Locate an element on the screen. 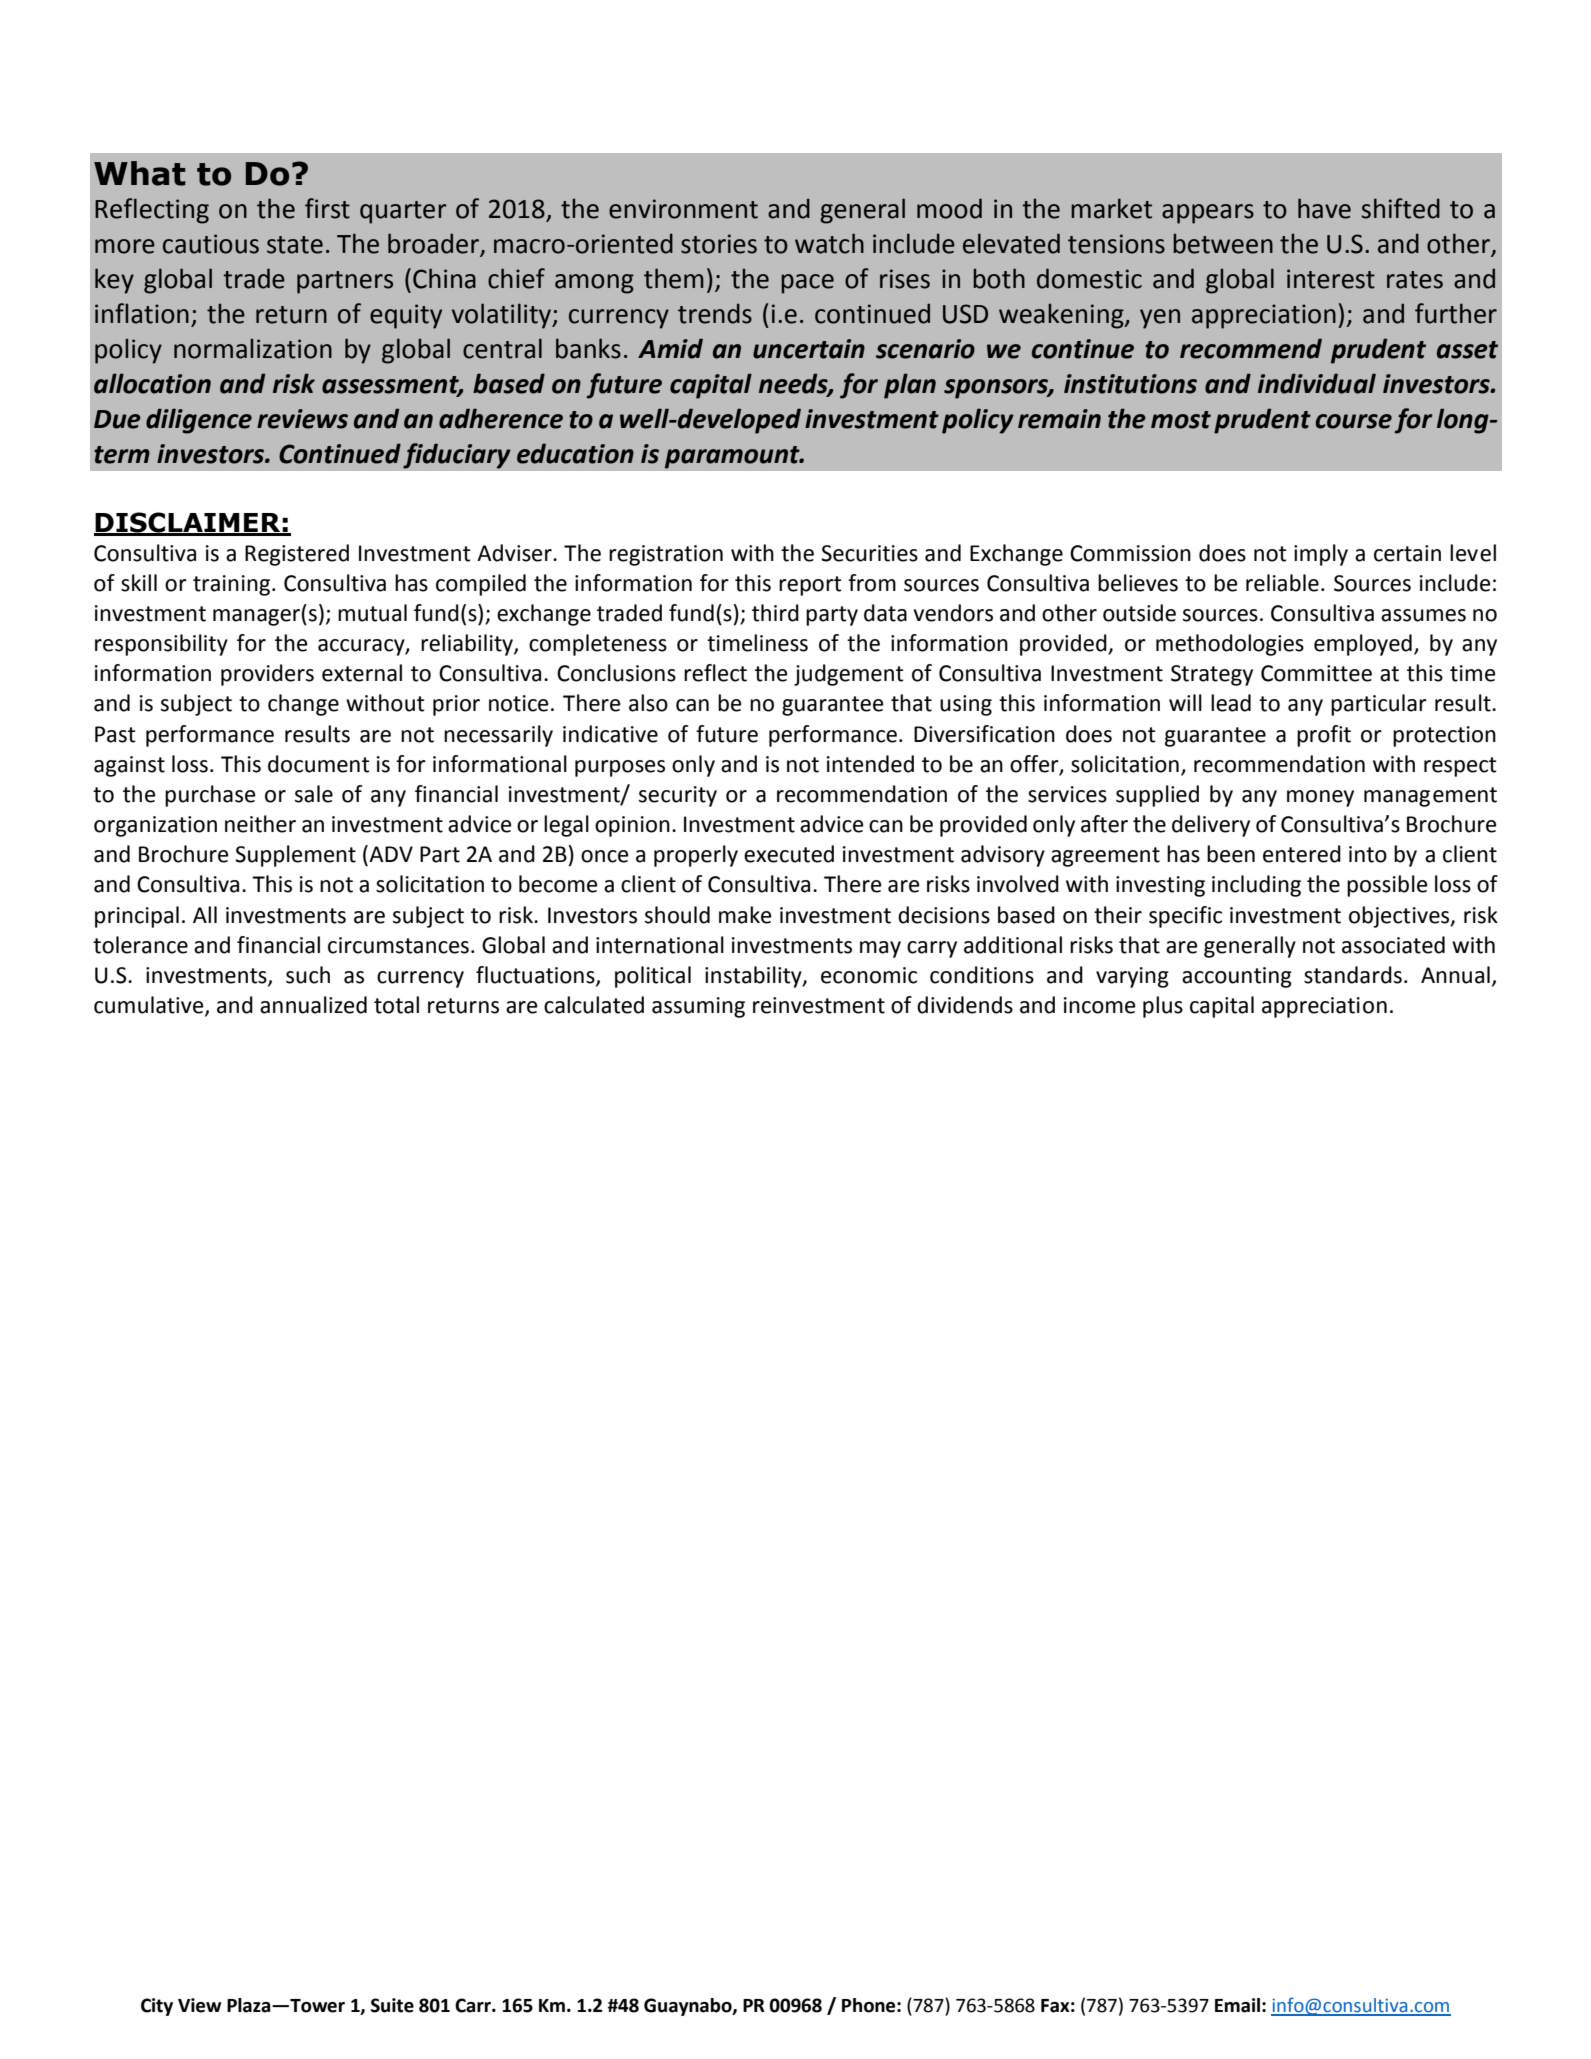 This screenshot has width=1591, height=2059. state is located at coordinates (295, 245).
